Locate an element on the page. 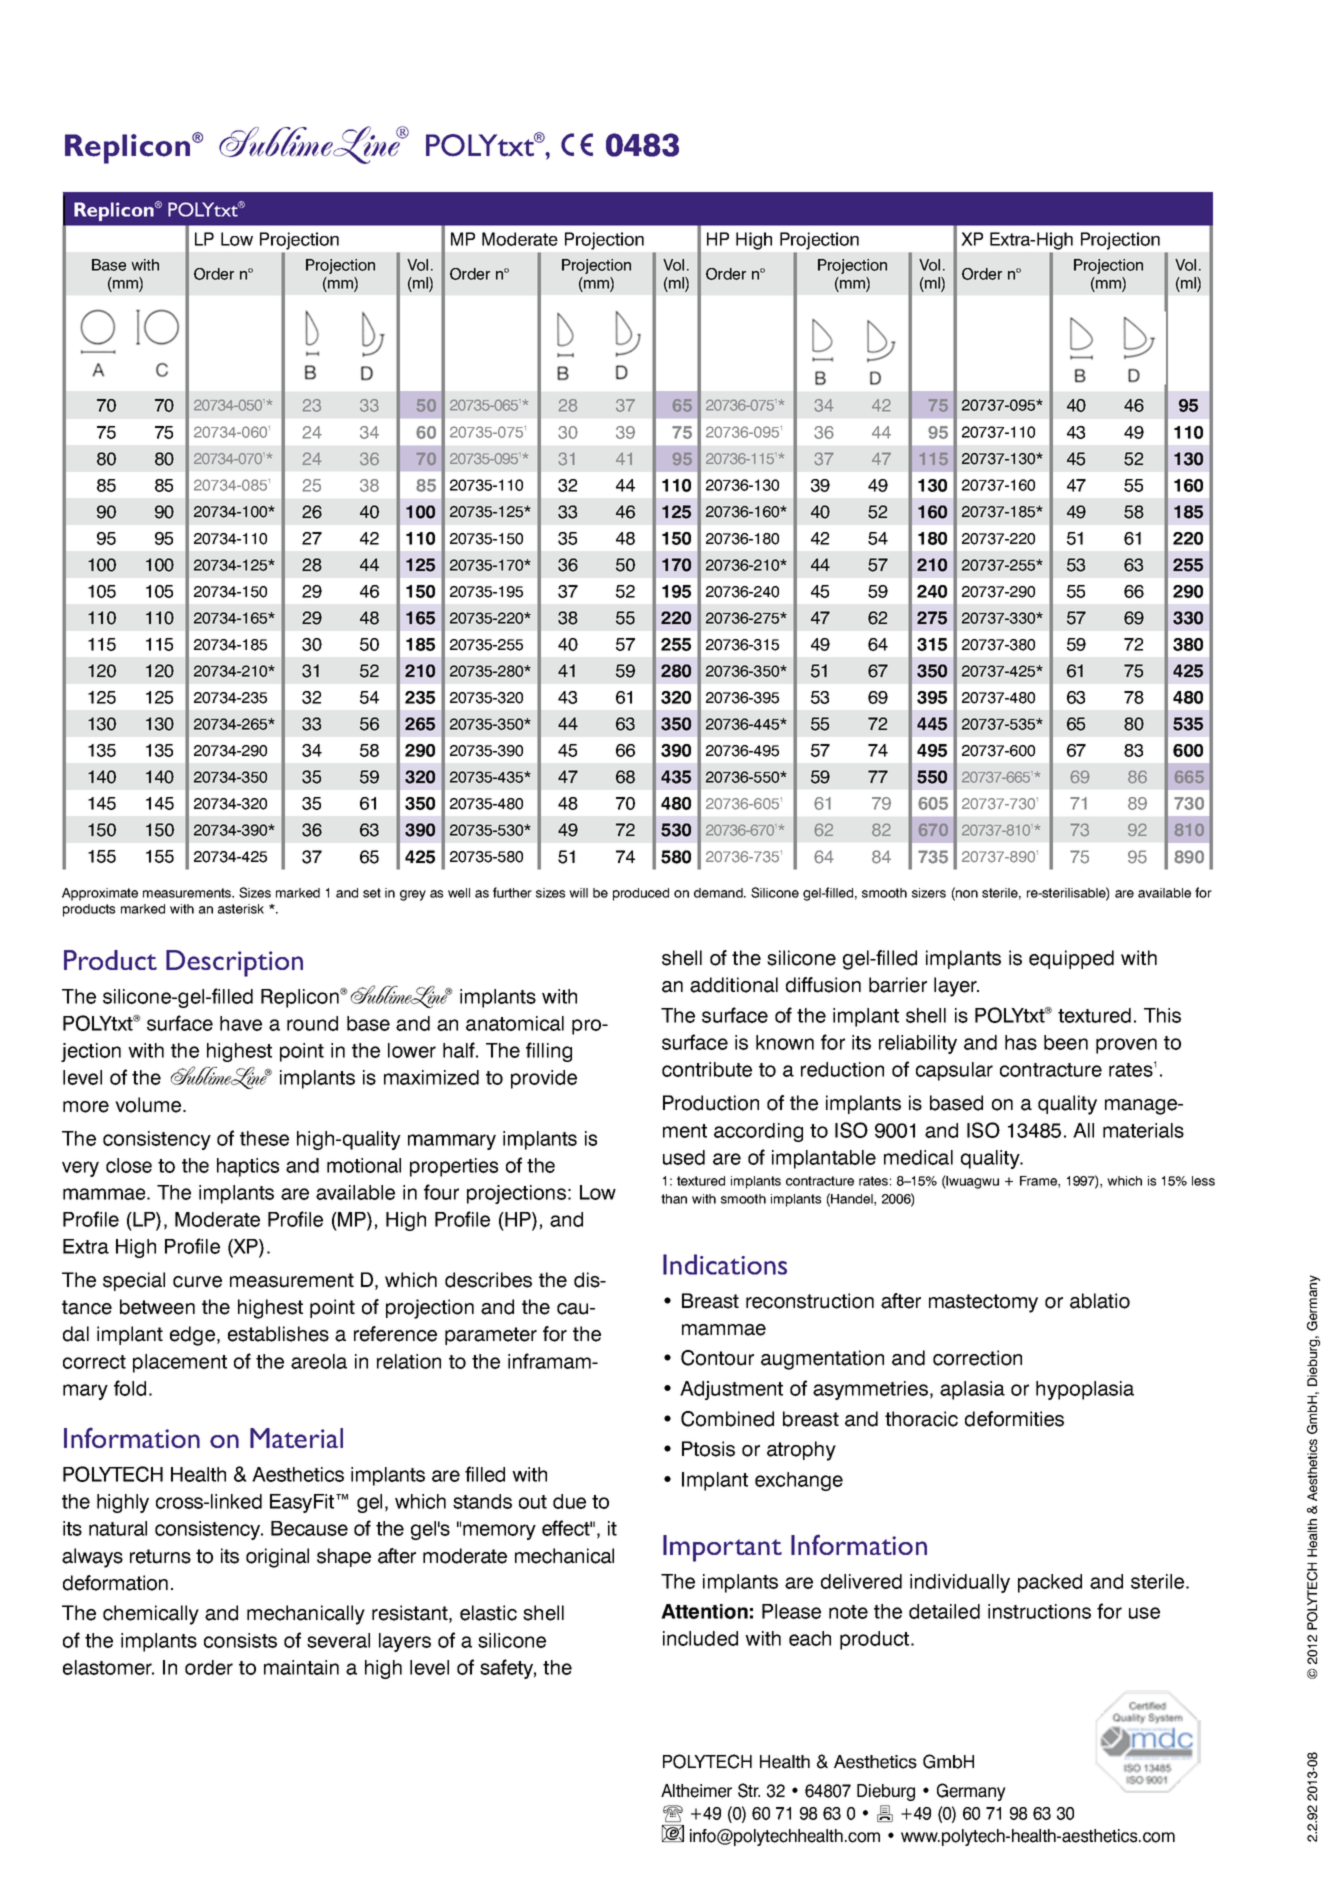  produced is located at coordinates (641, 894).
